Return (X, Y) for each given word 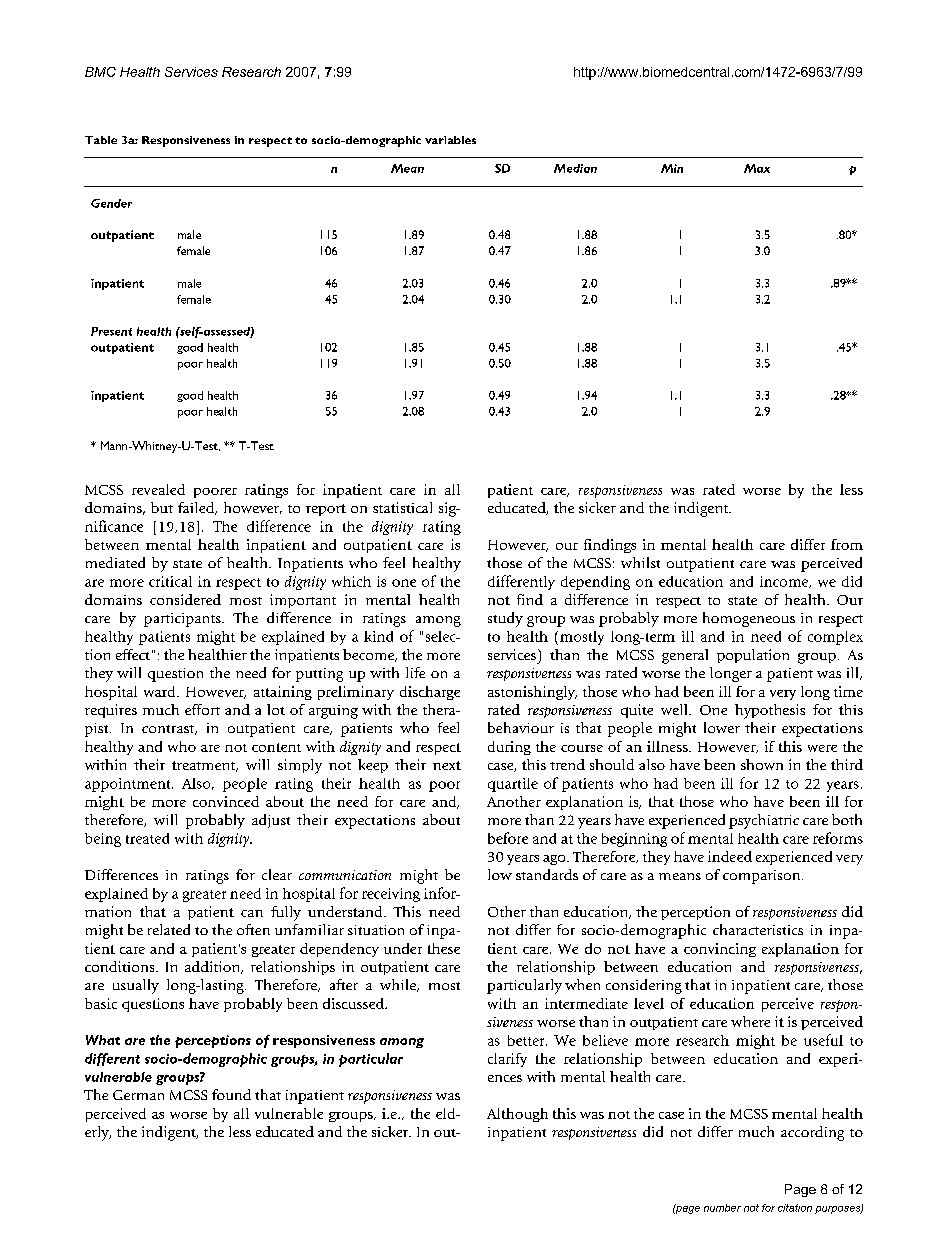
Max (757, 168)
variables (450, 140)
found (231, 1094)
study (505, 619)
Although (517, 1115)
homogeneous (749, 619)
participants (183, 620)
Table (101, 140)
